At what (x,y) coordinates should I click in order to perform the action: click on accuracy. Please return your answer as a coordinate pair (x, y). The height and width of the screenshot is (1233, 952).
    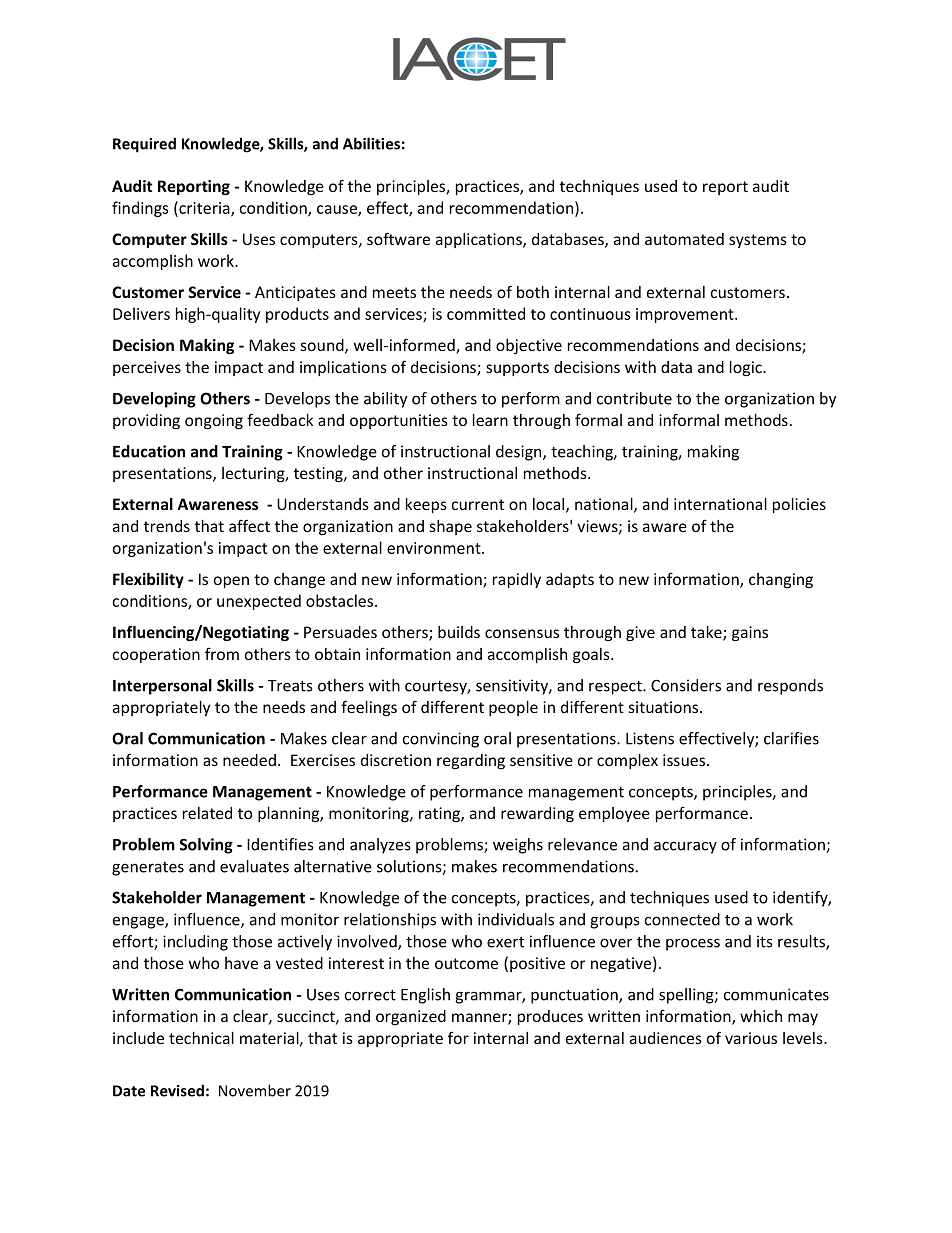
    Looking at the image, I should click on (685, 847).
